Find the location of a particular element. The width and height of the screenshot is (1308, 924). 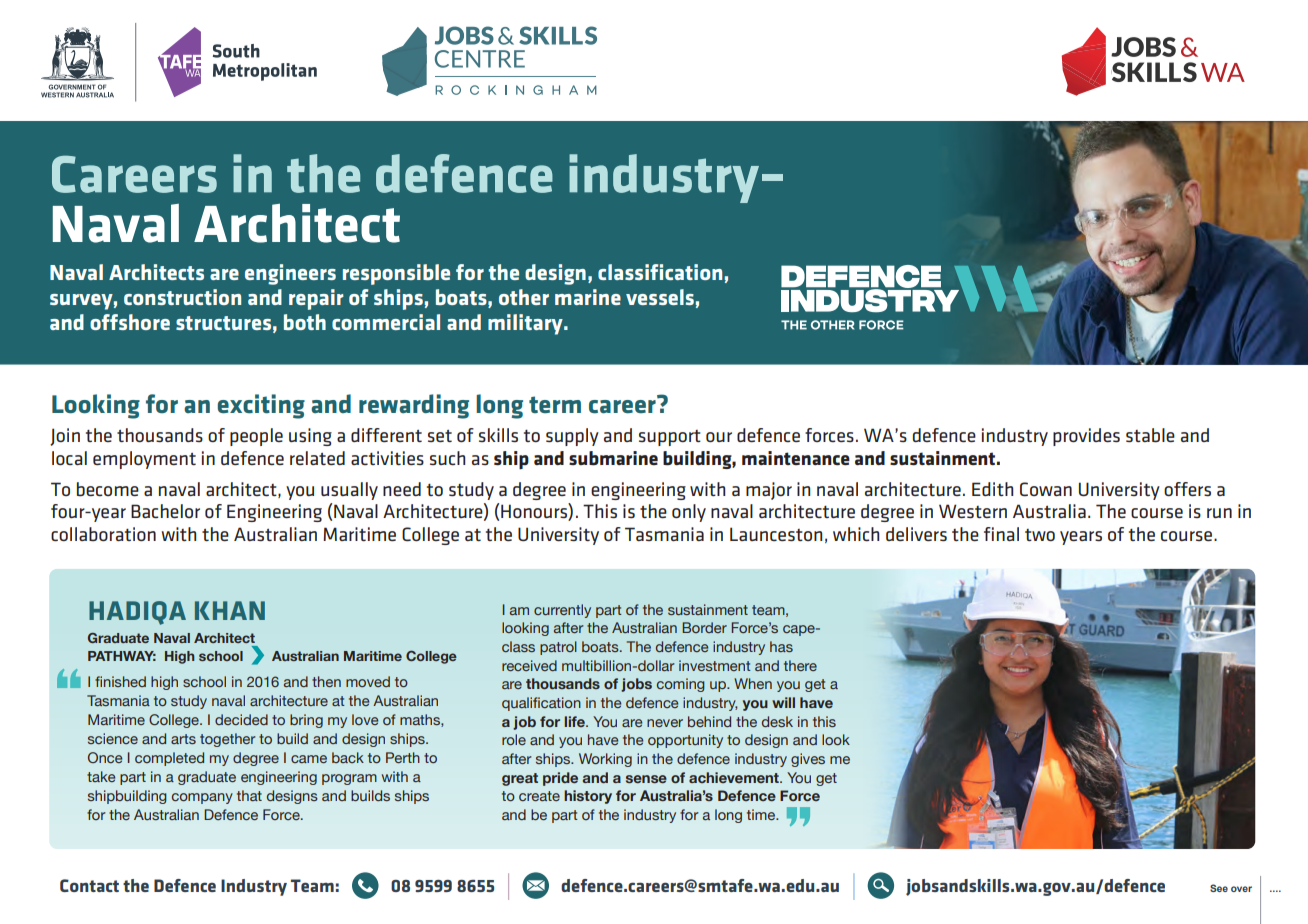

Contact is located at coordinates (89, 885).
